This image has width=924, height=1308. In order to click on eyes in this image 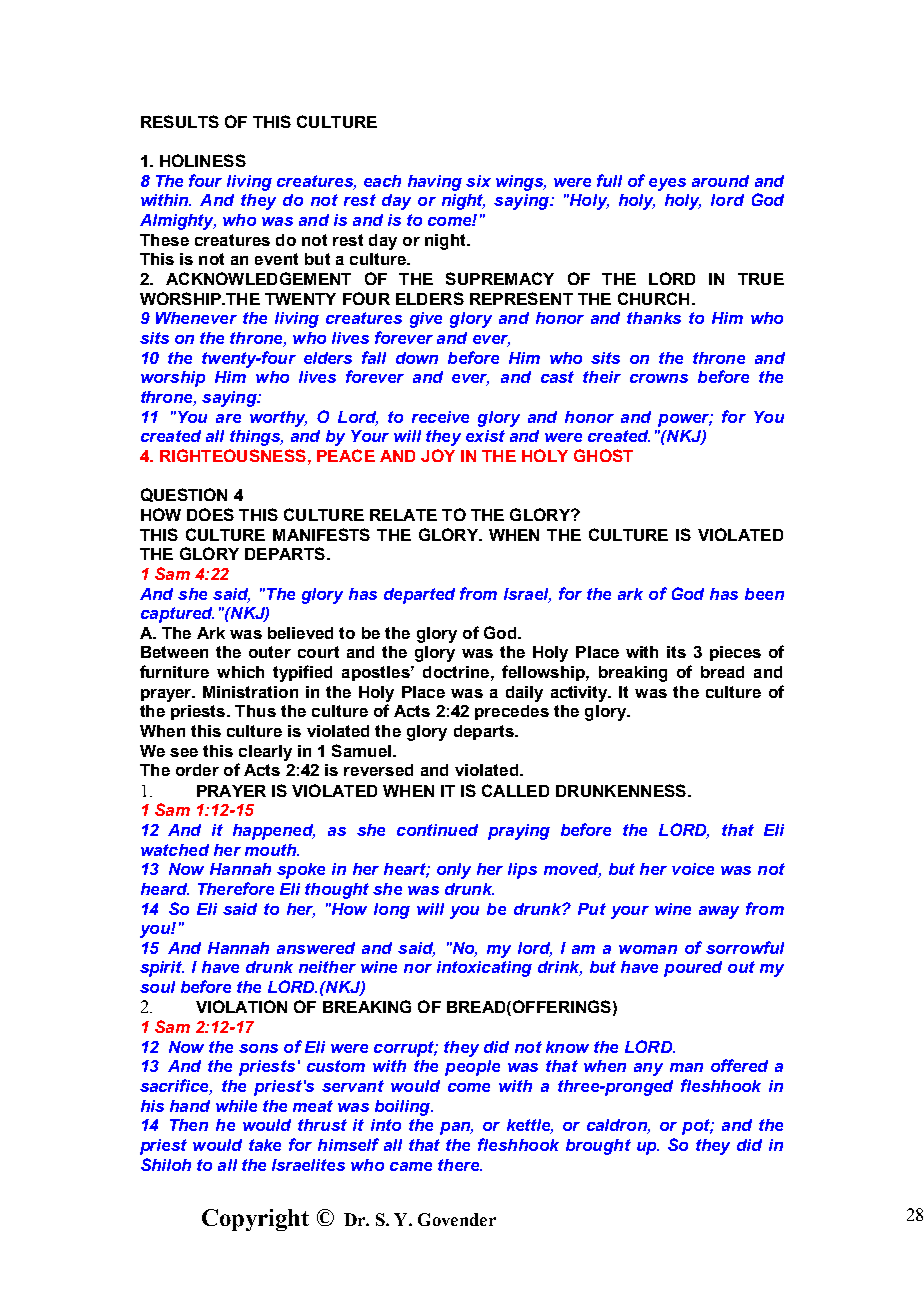, I will do `click(667, 184)`.
